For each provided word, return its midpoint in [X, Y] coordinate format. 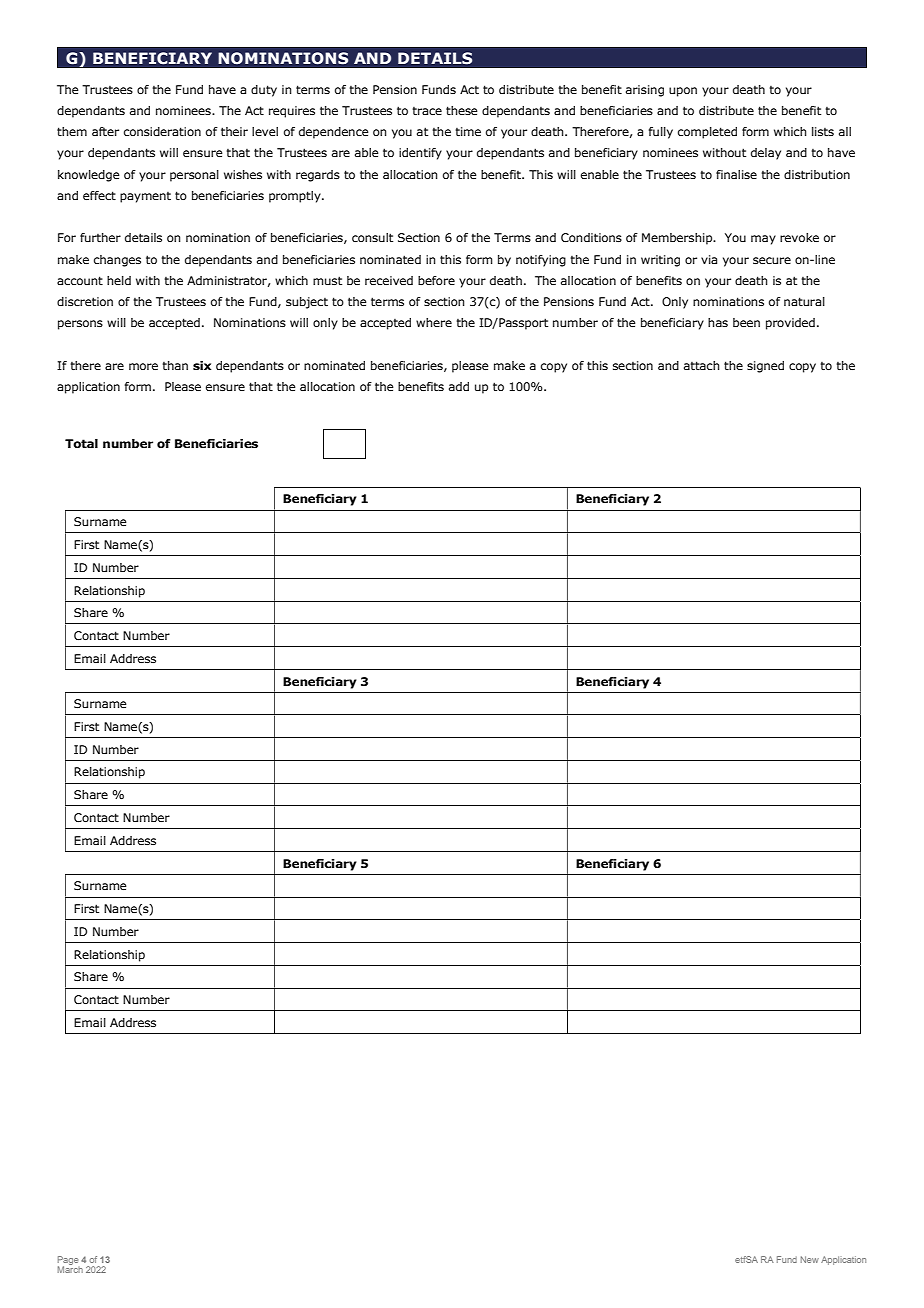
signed [765, 367]
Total [81, 443]
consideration [162, 131]
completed [707, 133]
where [434, 322]
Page [68, 1261]
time [468, 131]
